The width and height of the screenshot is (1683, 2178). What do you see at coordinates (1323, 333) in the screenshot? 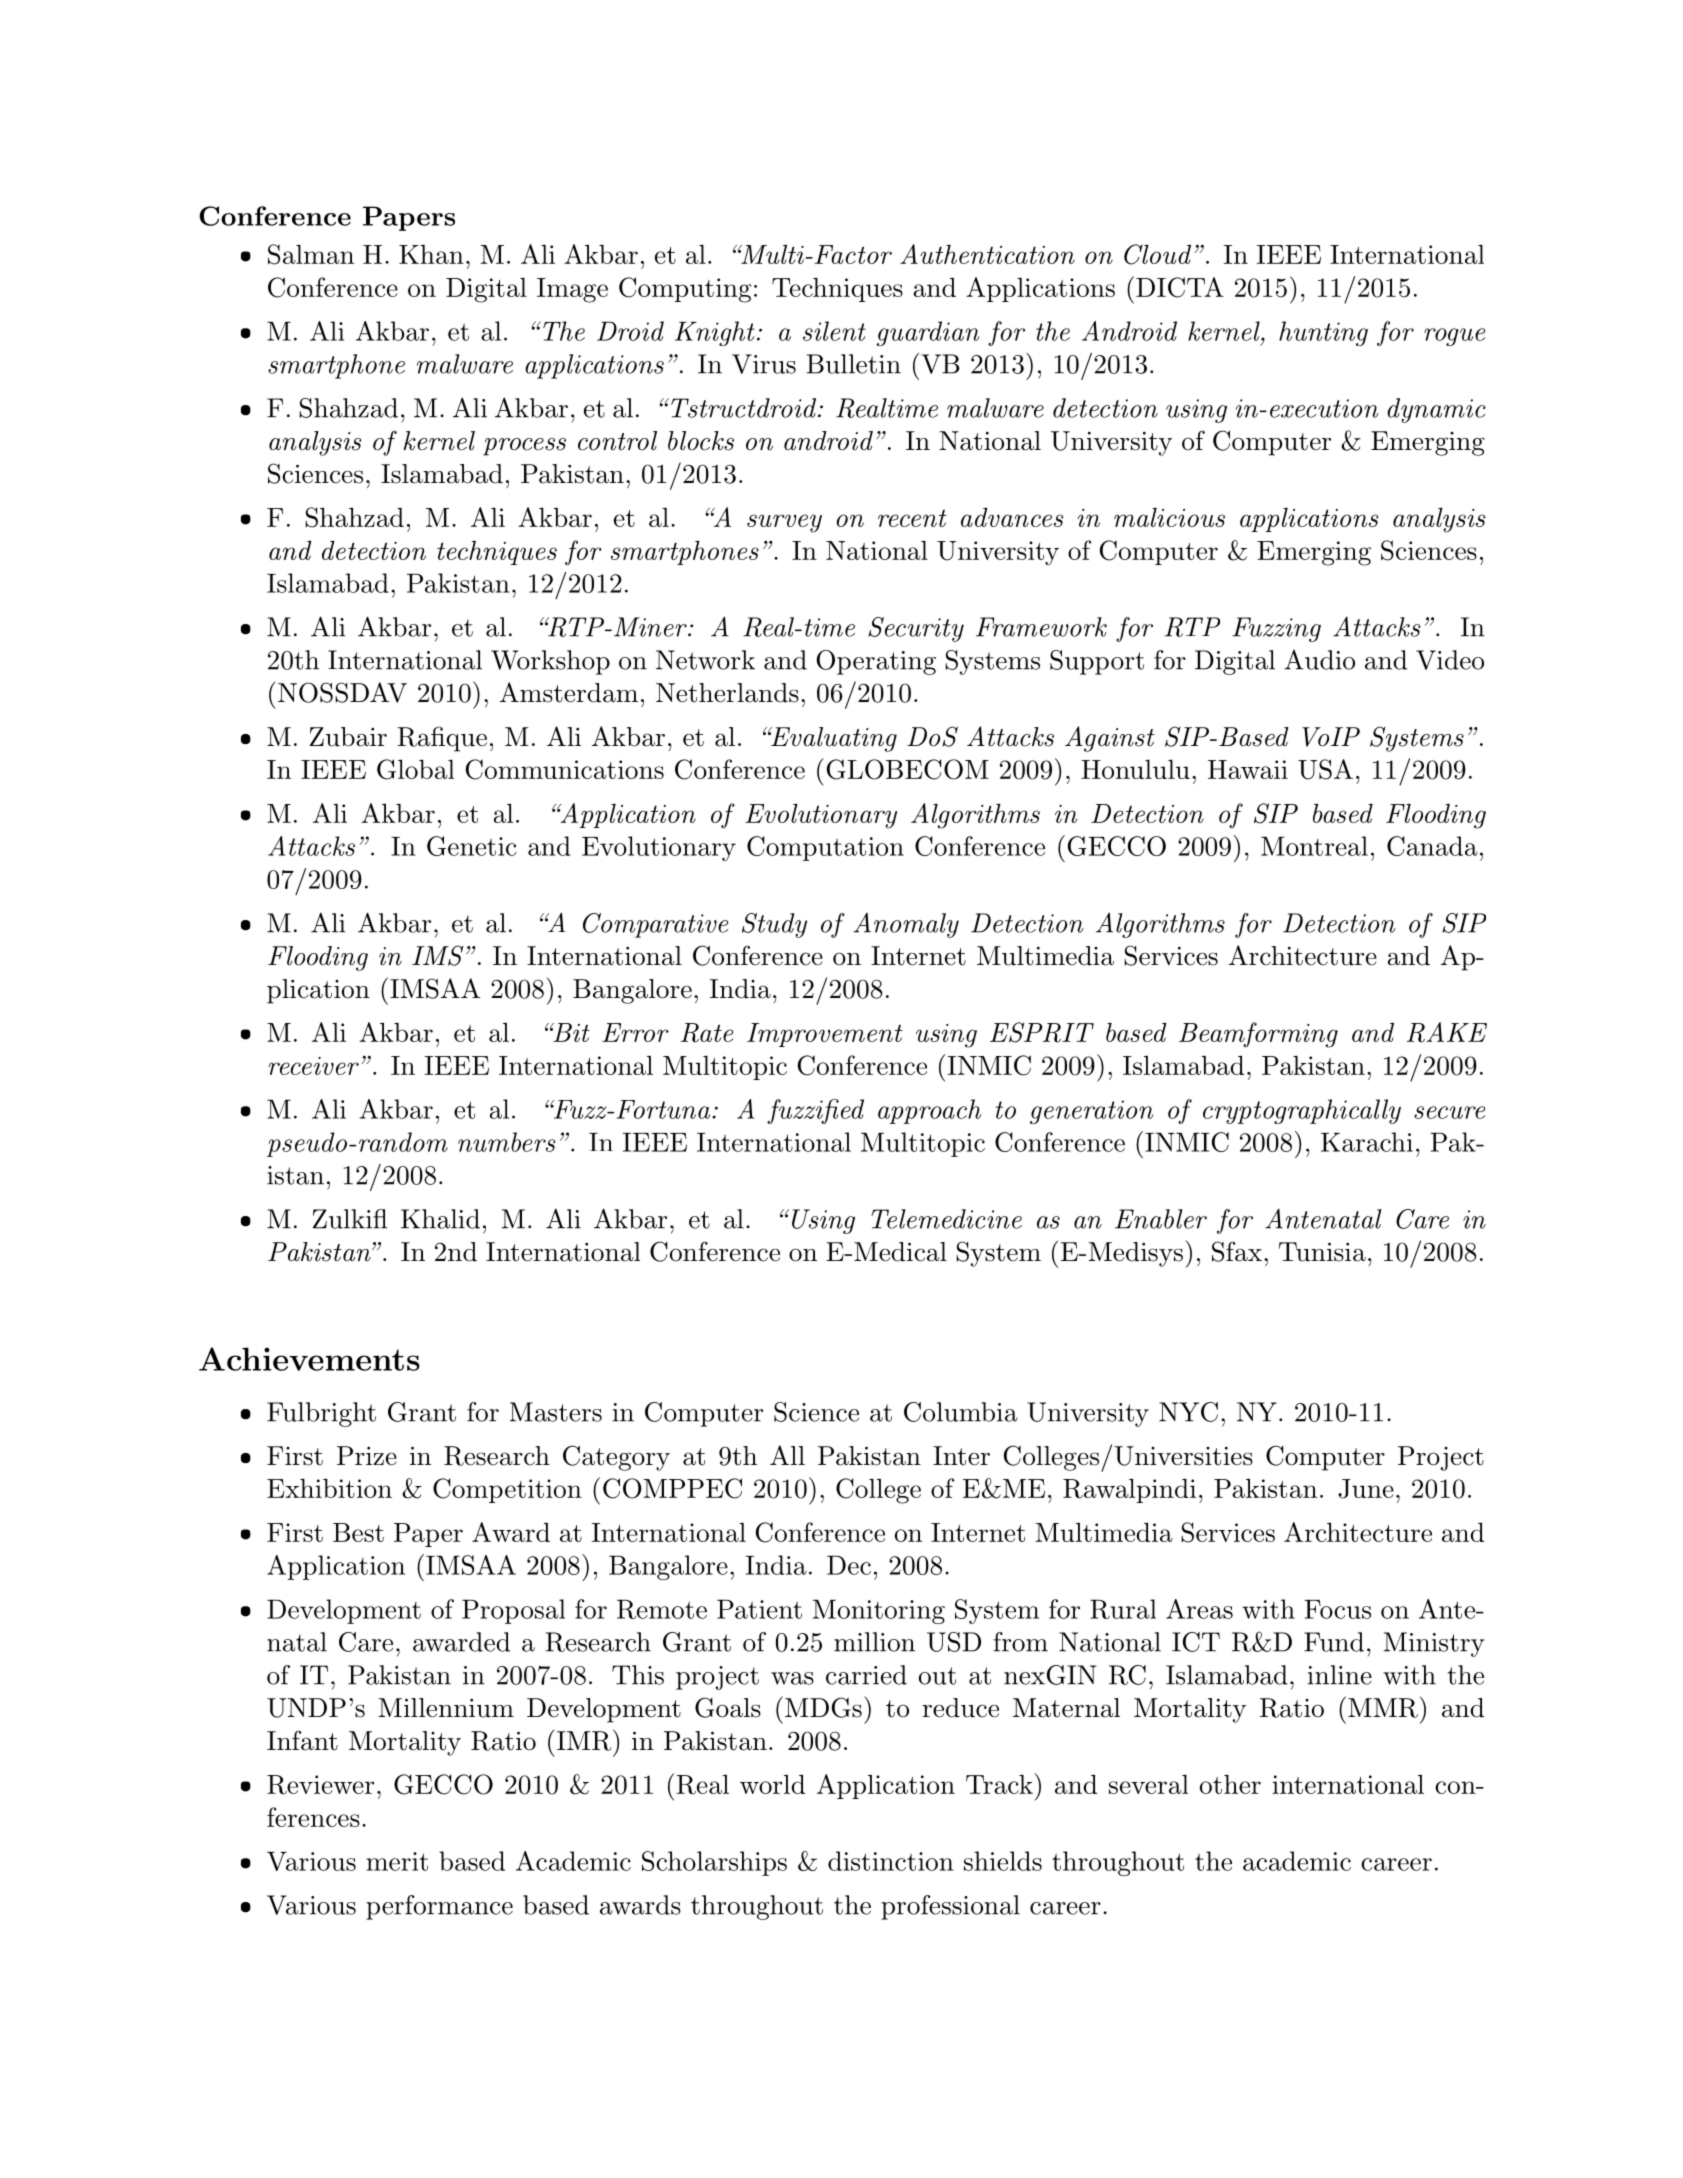
I see `hunting` at bounding box center [1323, 333].
